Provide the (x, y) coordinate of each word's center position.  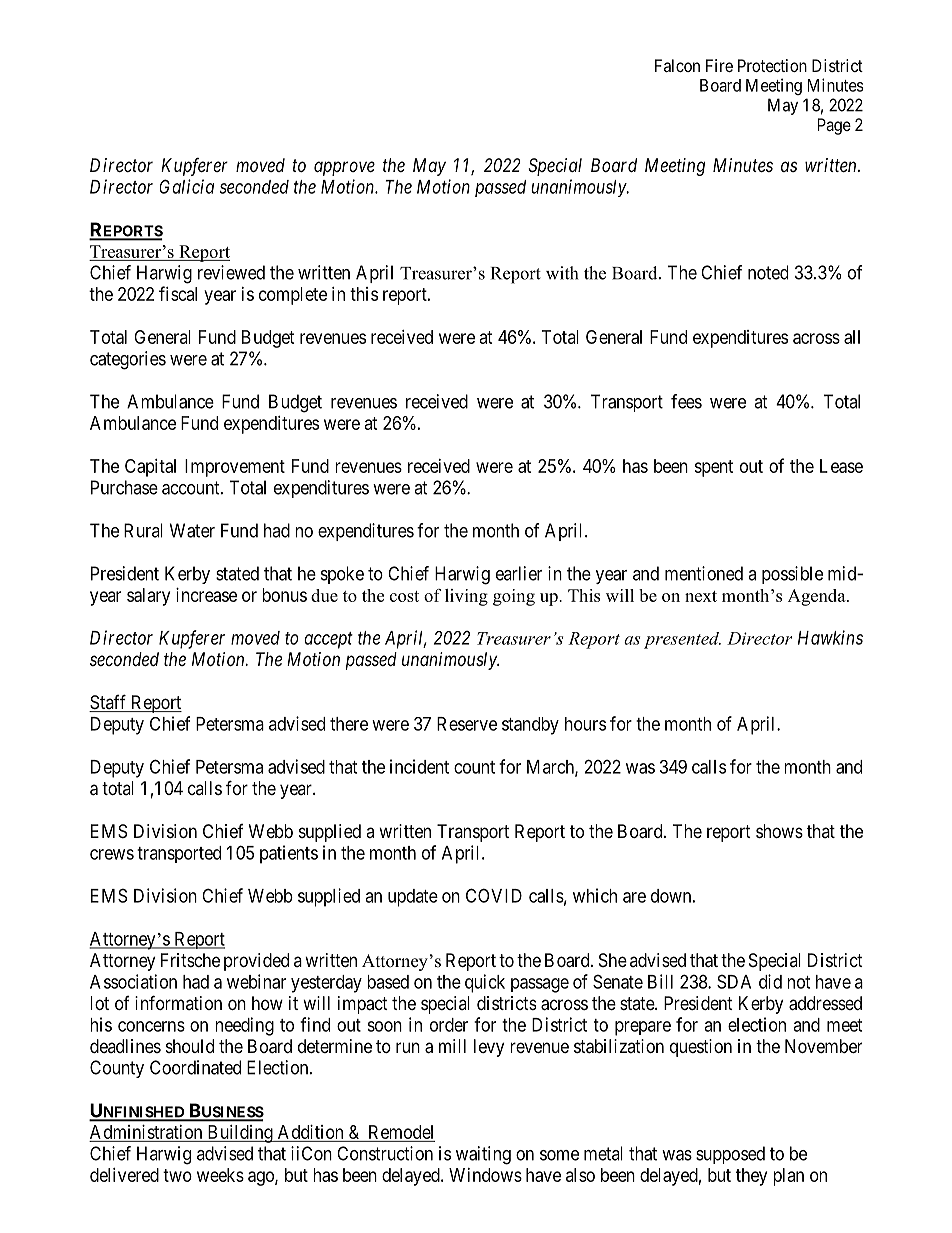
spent (713, 468)
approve (344, 168)
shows (779, 831)
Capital (150, 468)
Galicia (187, 186)
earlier (519, 573)
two (177, 1175)
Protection (772, 65)
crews (112, 854)
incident (419, 766)
